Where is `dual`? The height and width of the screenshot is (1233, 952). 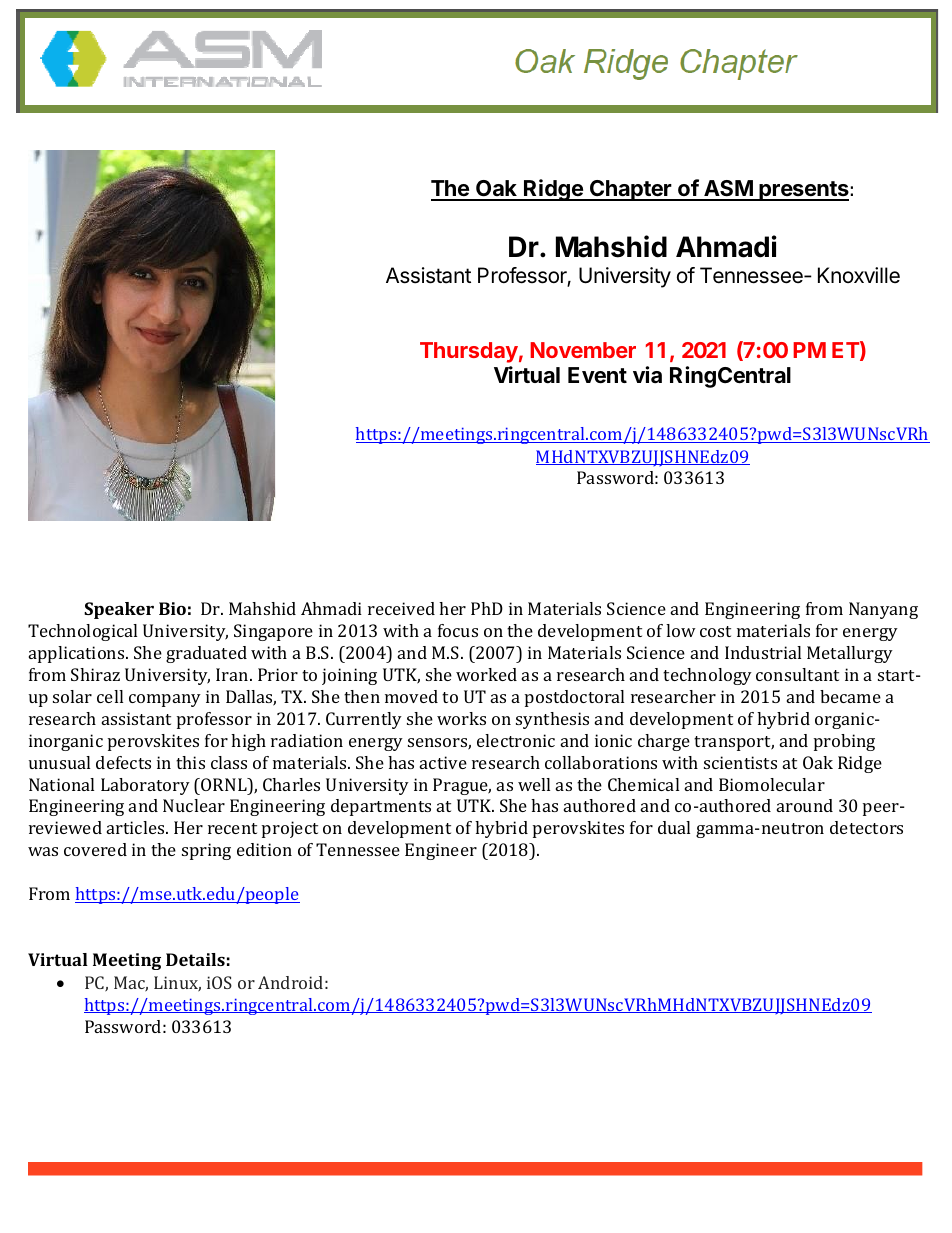
dual is located at coordinates (674, 827).
